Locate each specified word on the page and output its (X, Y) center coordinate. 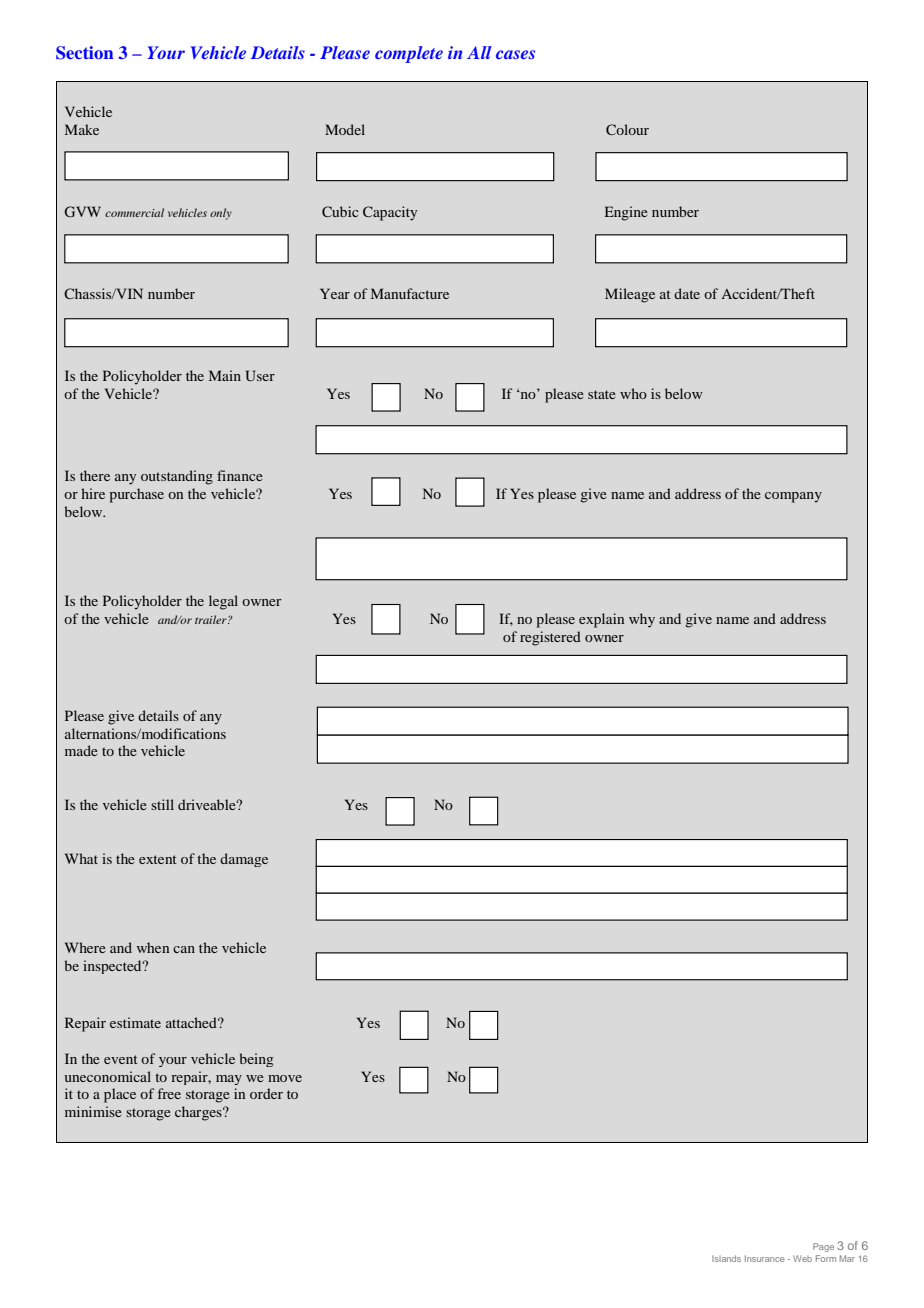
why (642, 620)
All (479, 52)
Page (823, 1247)
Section (85, 53)
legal (223, 602)
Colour (627, 129)
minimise (93, 1111)
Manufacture (410, 293)
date (687, 293)
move (285, 1078)
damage (244, 860)
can (184, 949)
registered (550, 638)
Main (225, 375)
